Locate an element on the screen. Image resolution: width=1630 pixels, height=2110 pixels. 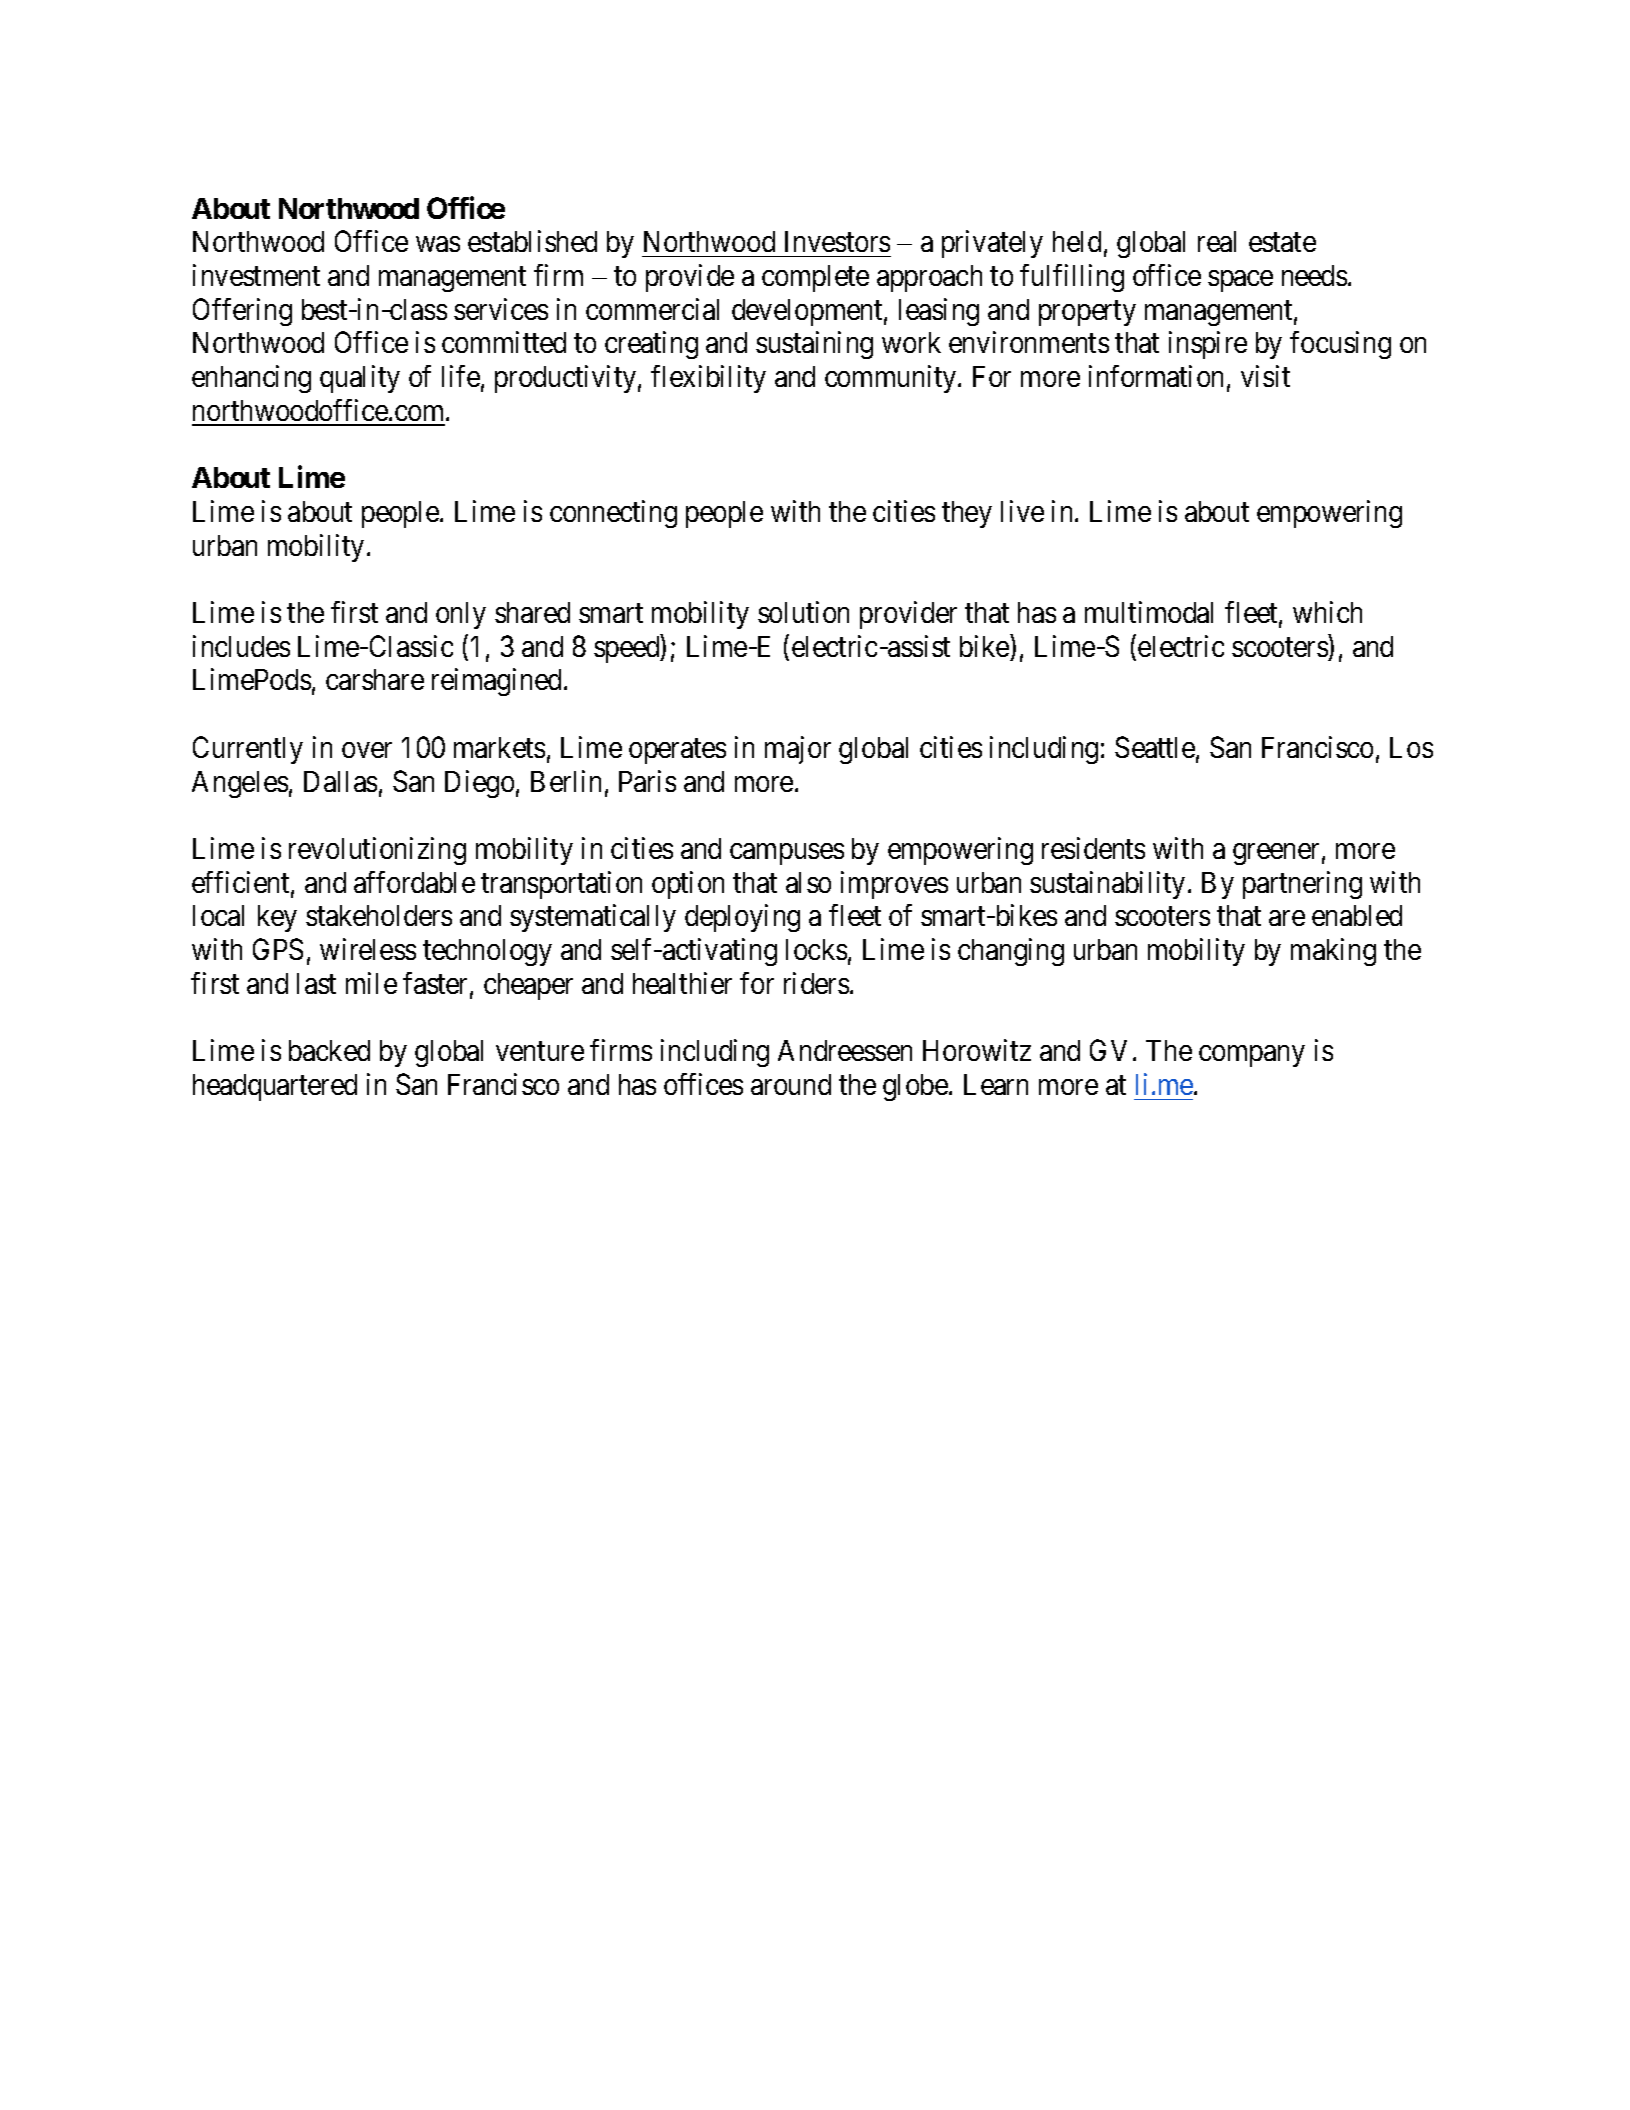
which is located at coordinates (1327, 612).
